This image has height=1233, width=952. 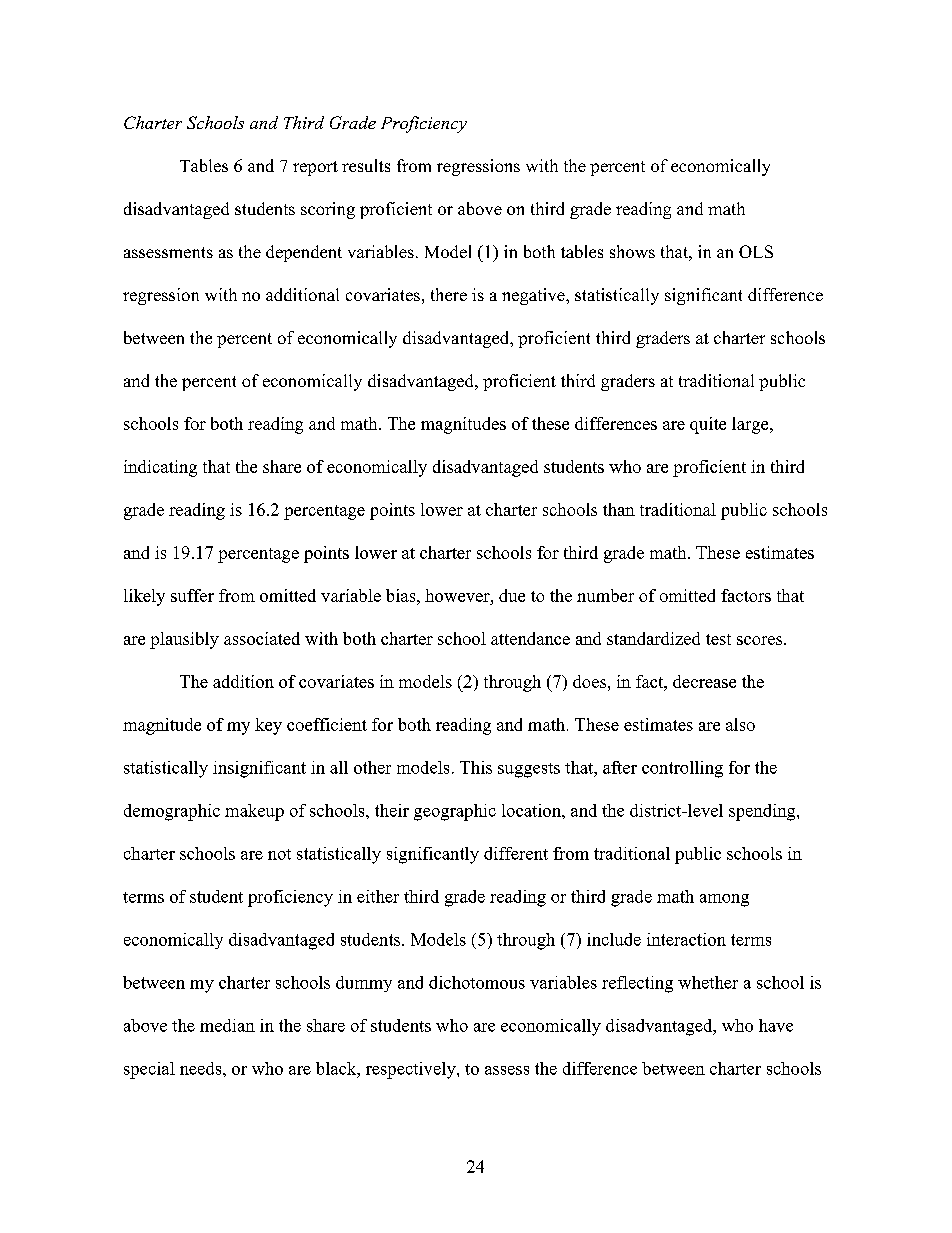 I want to click on indicating, so click(x=160, y=468).
